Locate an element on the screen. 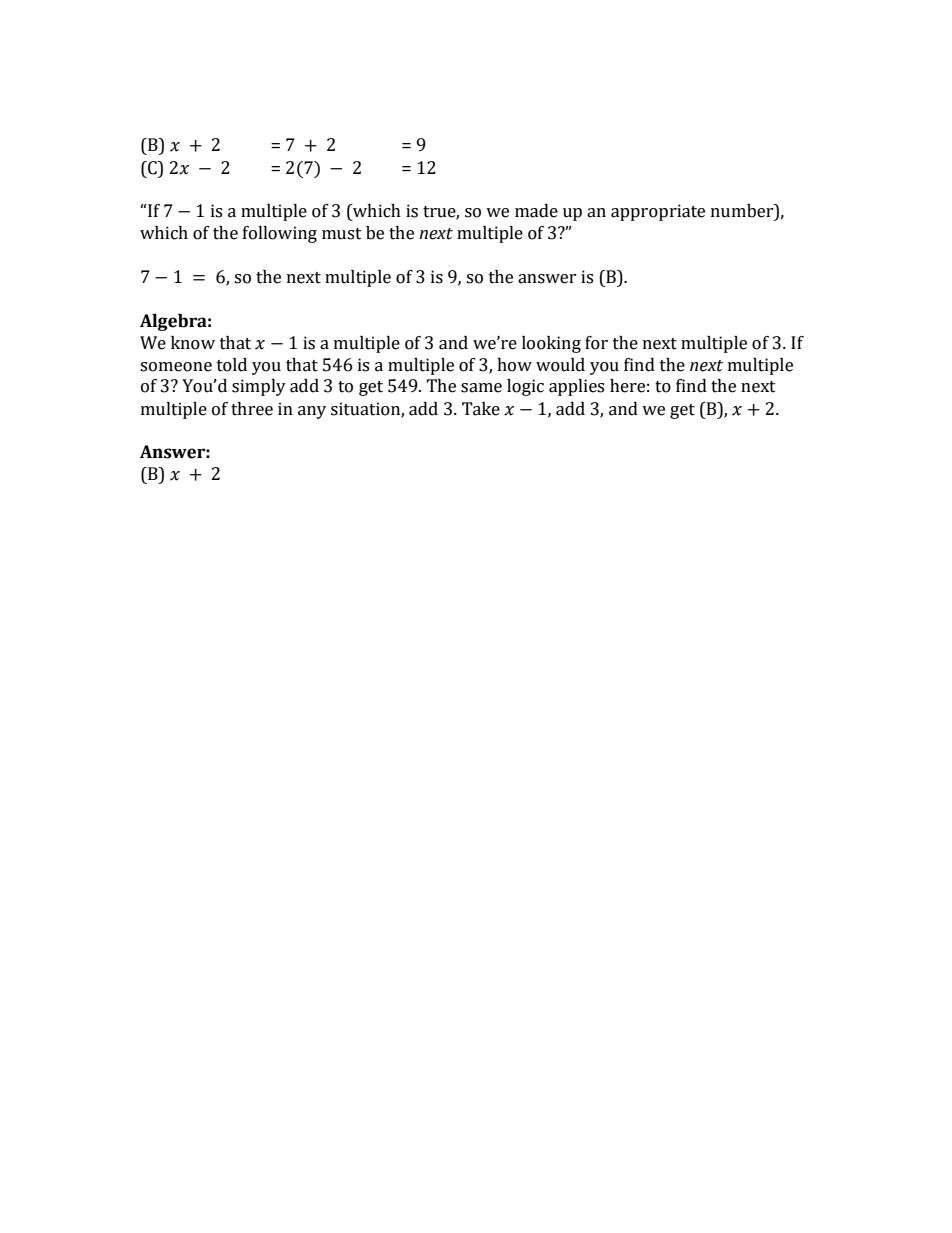 Image resolution: width=952 pixels, height=1233 pixels. how is located at coordinates (514, 365).
